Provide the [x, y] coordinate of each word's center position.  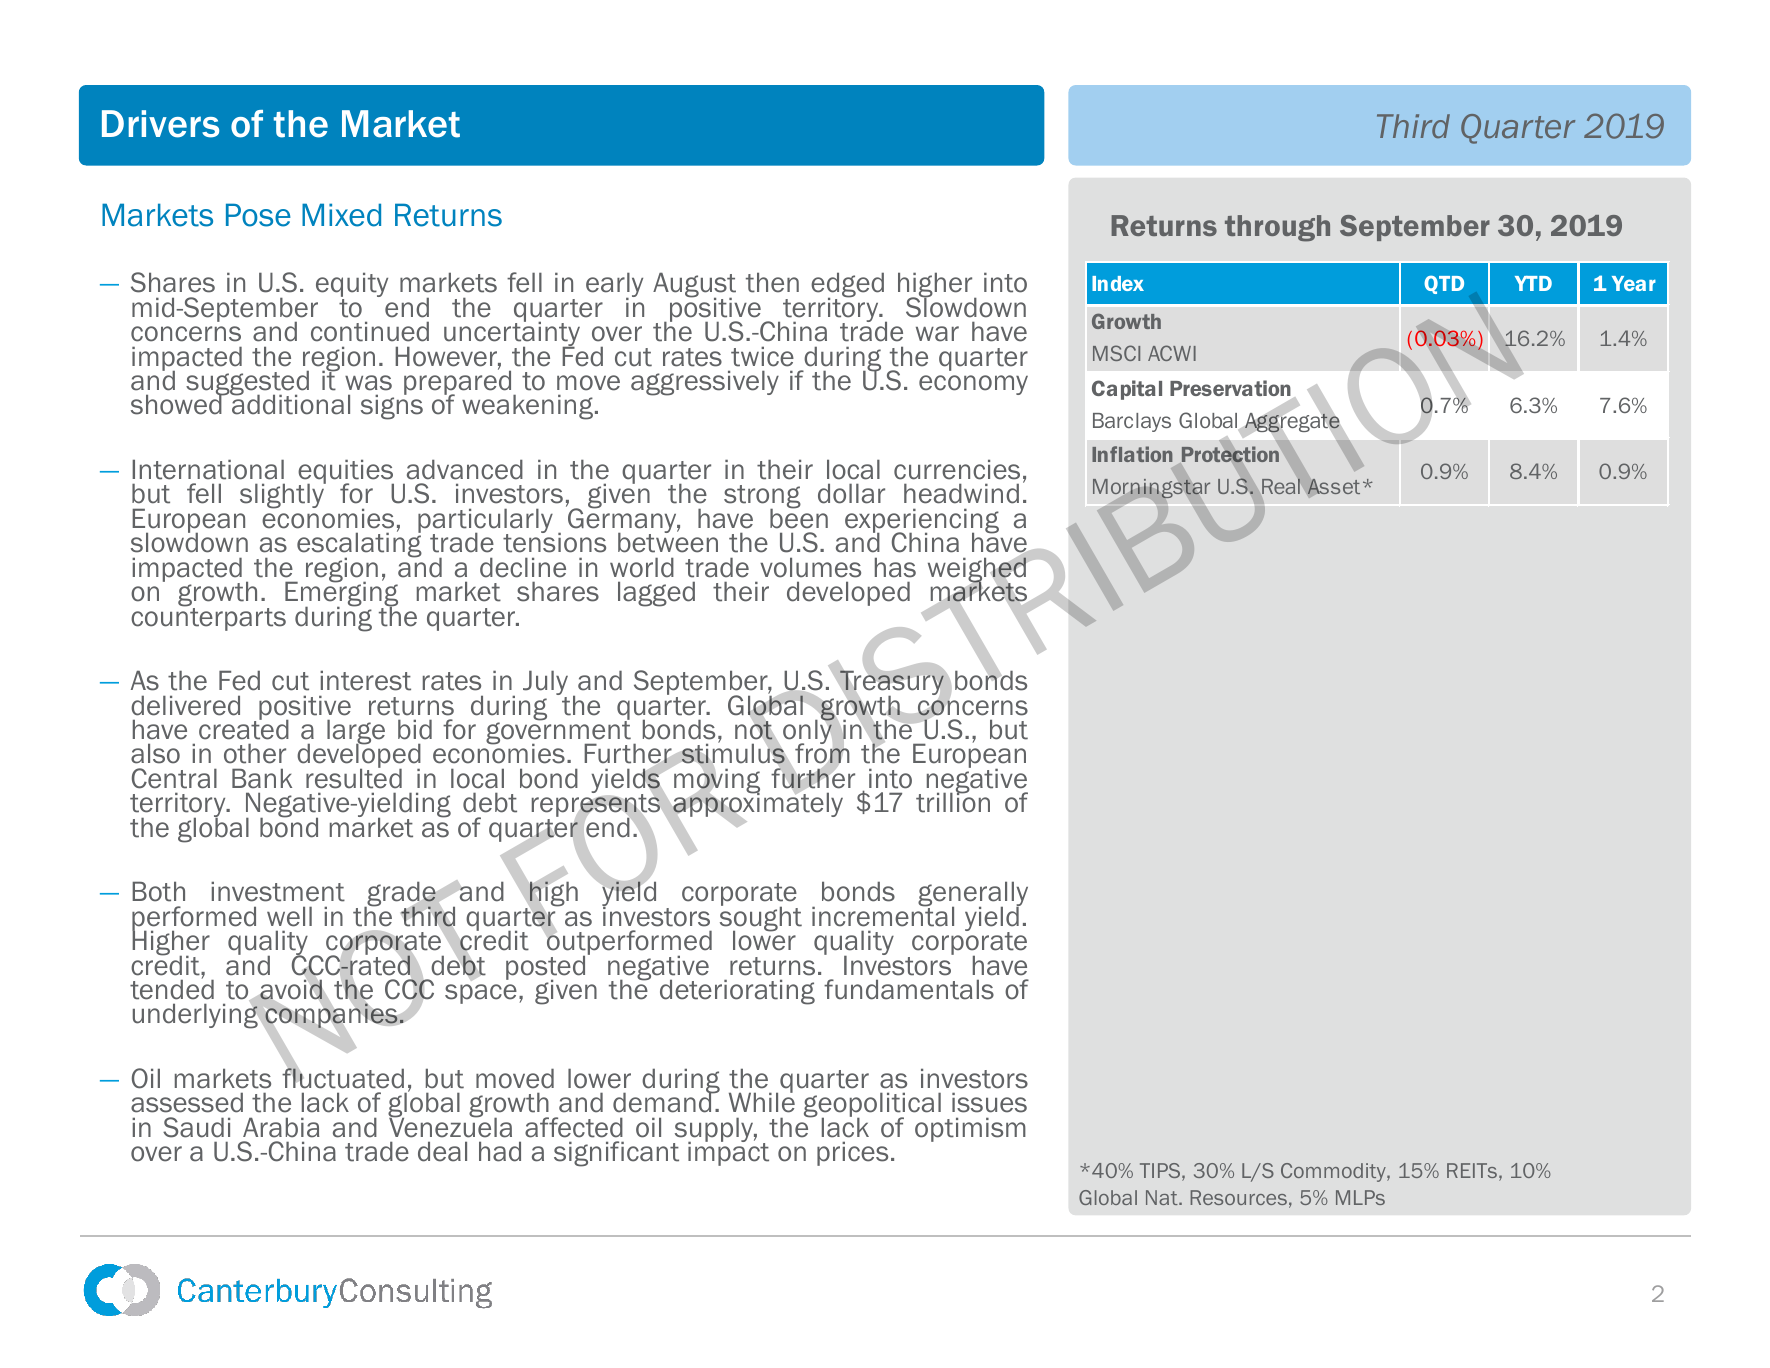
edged [847, 286]
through [1277, 228]
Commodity [1334, 1172]
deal [442, 1151]
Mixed [341, 215]
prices [852, 1153]
